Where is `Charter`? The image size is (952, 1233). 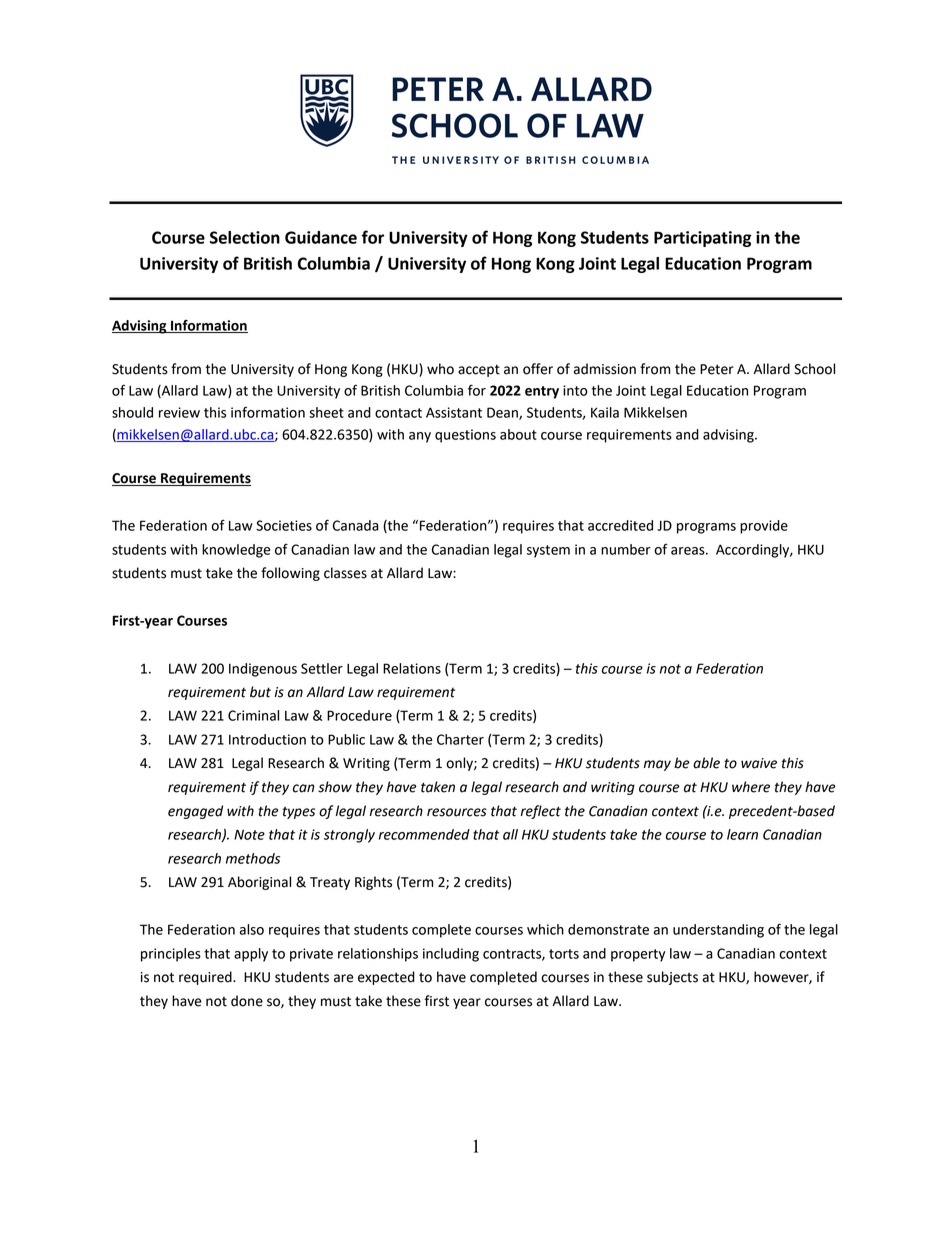 Charter is located at coordinates (460, 739).
